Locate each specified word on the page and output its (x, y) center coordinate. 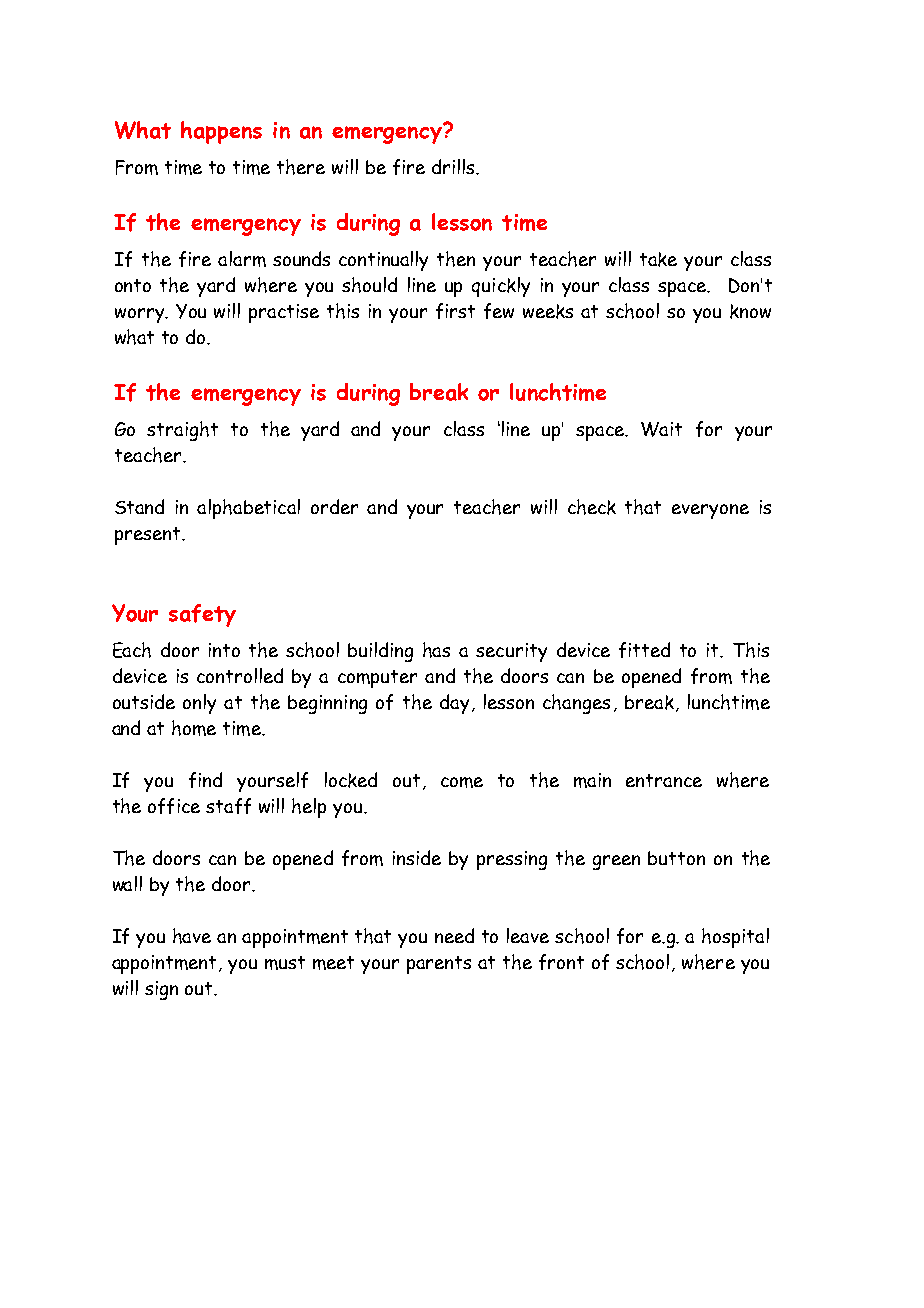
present (149, 536)
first (455, 311)
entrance (664, 780)
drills (454, 166)
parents (439, 965)
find (205, 780)
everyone (710, 511)
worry (141, 315)
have (192, 936)
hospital (735, 938)
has (436, 650)
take (658, 259)
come (462, 782)
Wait (661, 429)
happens (221, 132)
